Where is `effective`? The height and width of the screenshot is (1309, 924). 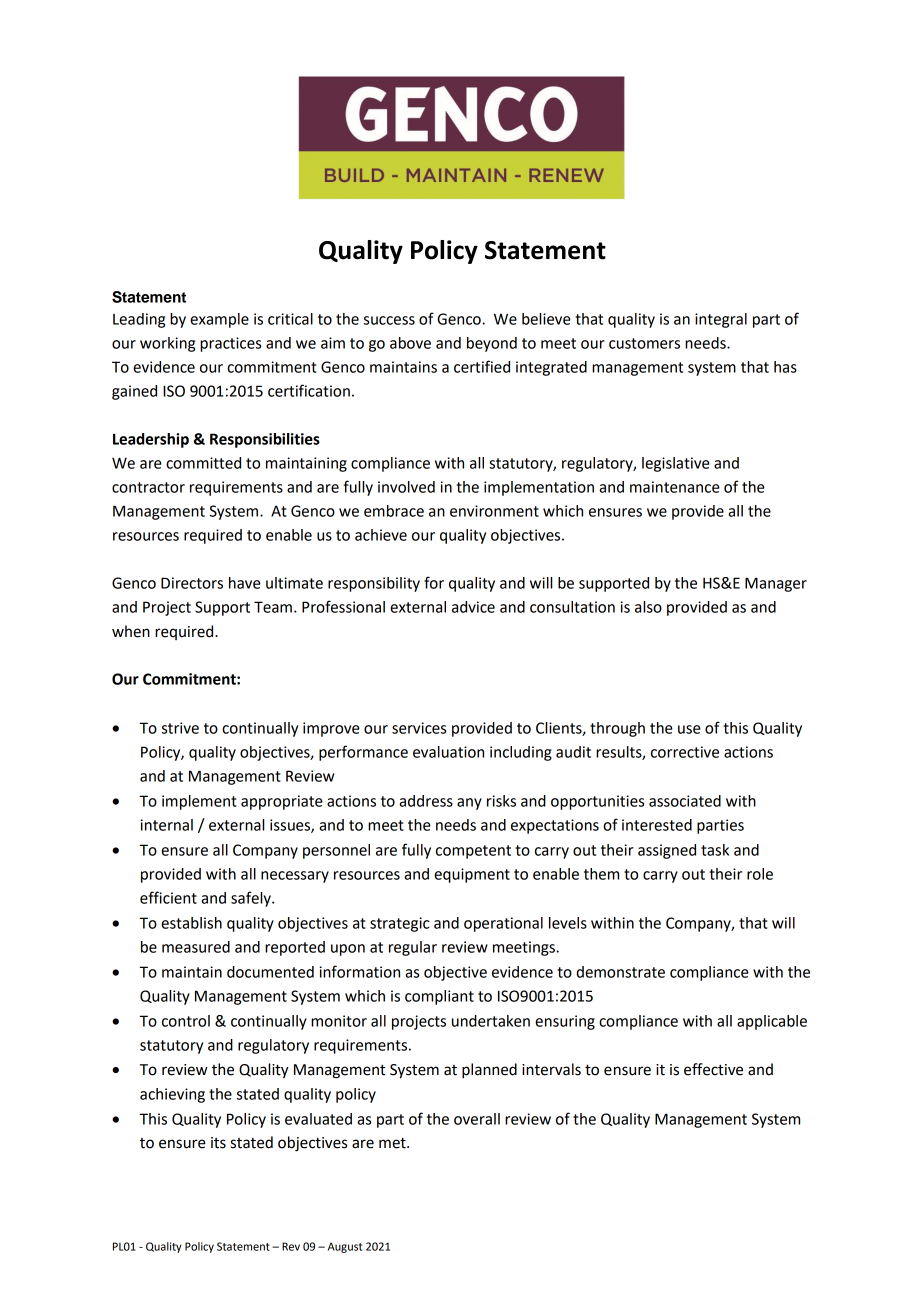
effective is located at coordinates (713, 1069).
